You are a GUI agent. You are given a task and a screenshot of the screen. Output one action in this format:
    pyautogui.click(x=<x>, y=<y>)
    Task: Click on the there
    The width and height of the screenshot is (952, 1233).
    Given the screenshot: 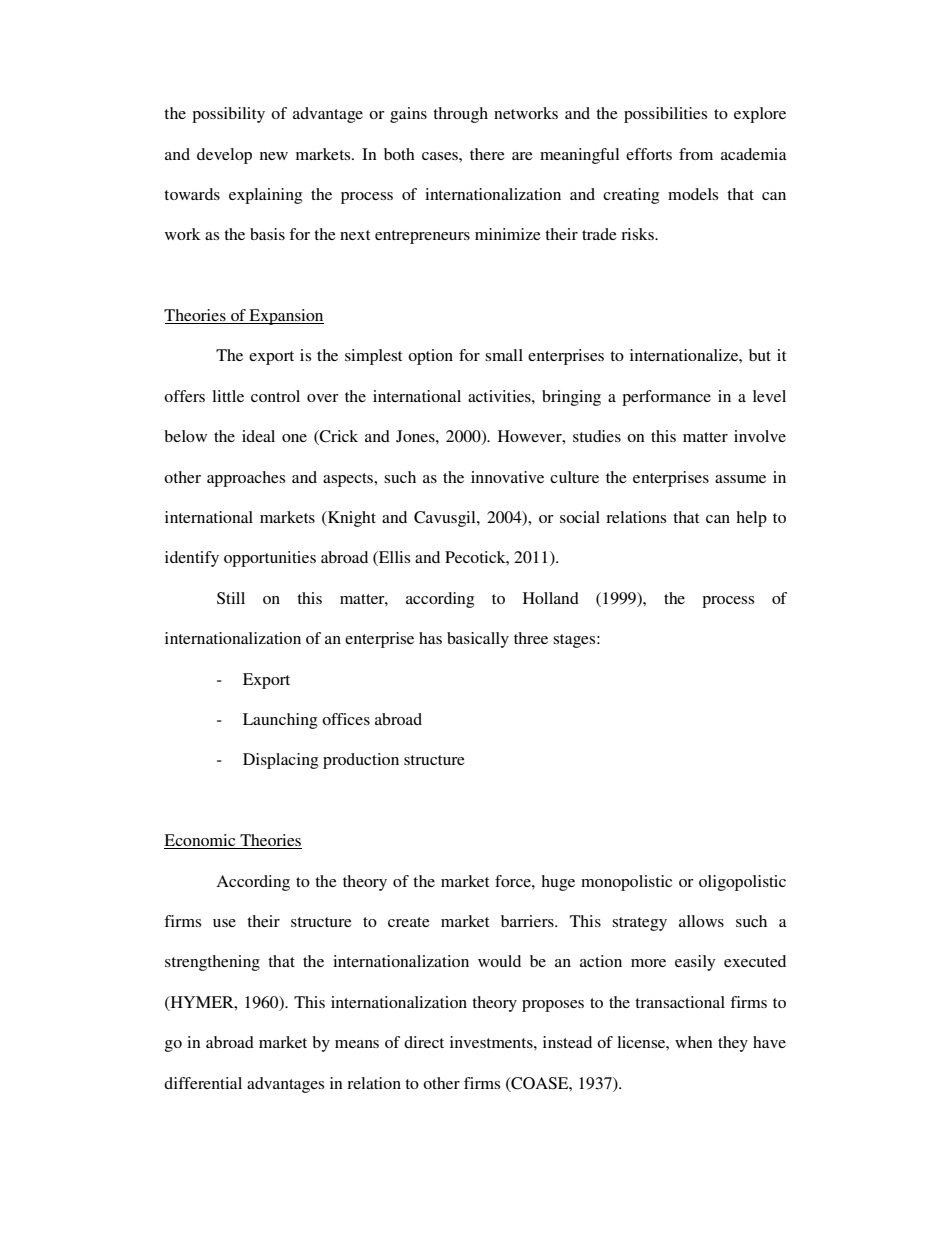 What is the action you would take?
    pyautogui.click(x=487, y=154)
